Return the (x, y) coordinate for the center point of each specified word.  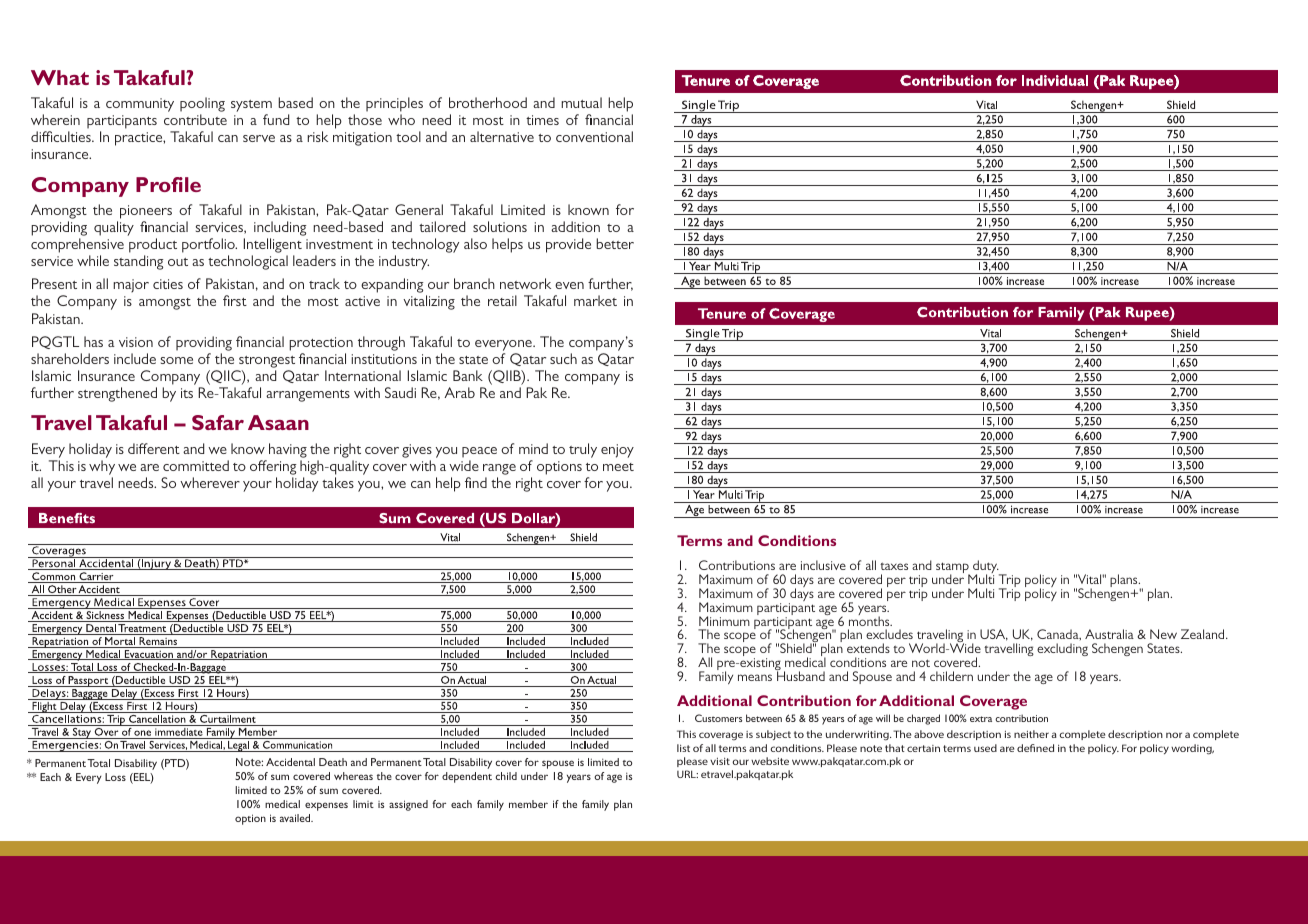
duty (986, 568)
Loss (115, 777)
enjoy (617, 451)
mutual (581, 102)
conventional (594, 136)
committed (196, 465)
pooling (202, 106)
